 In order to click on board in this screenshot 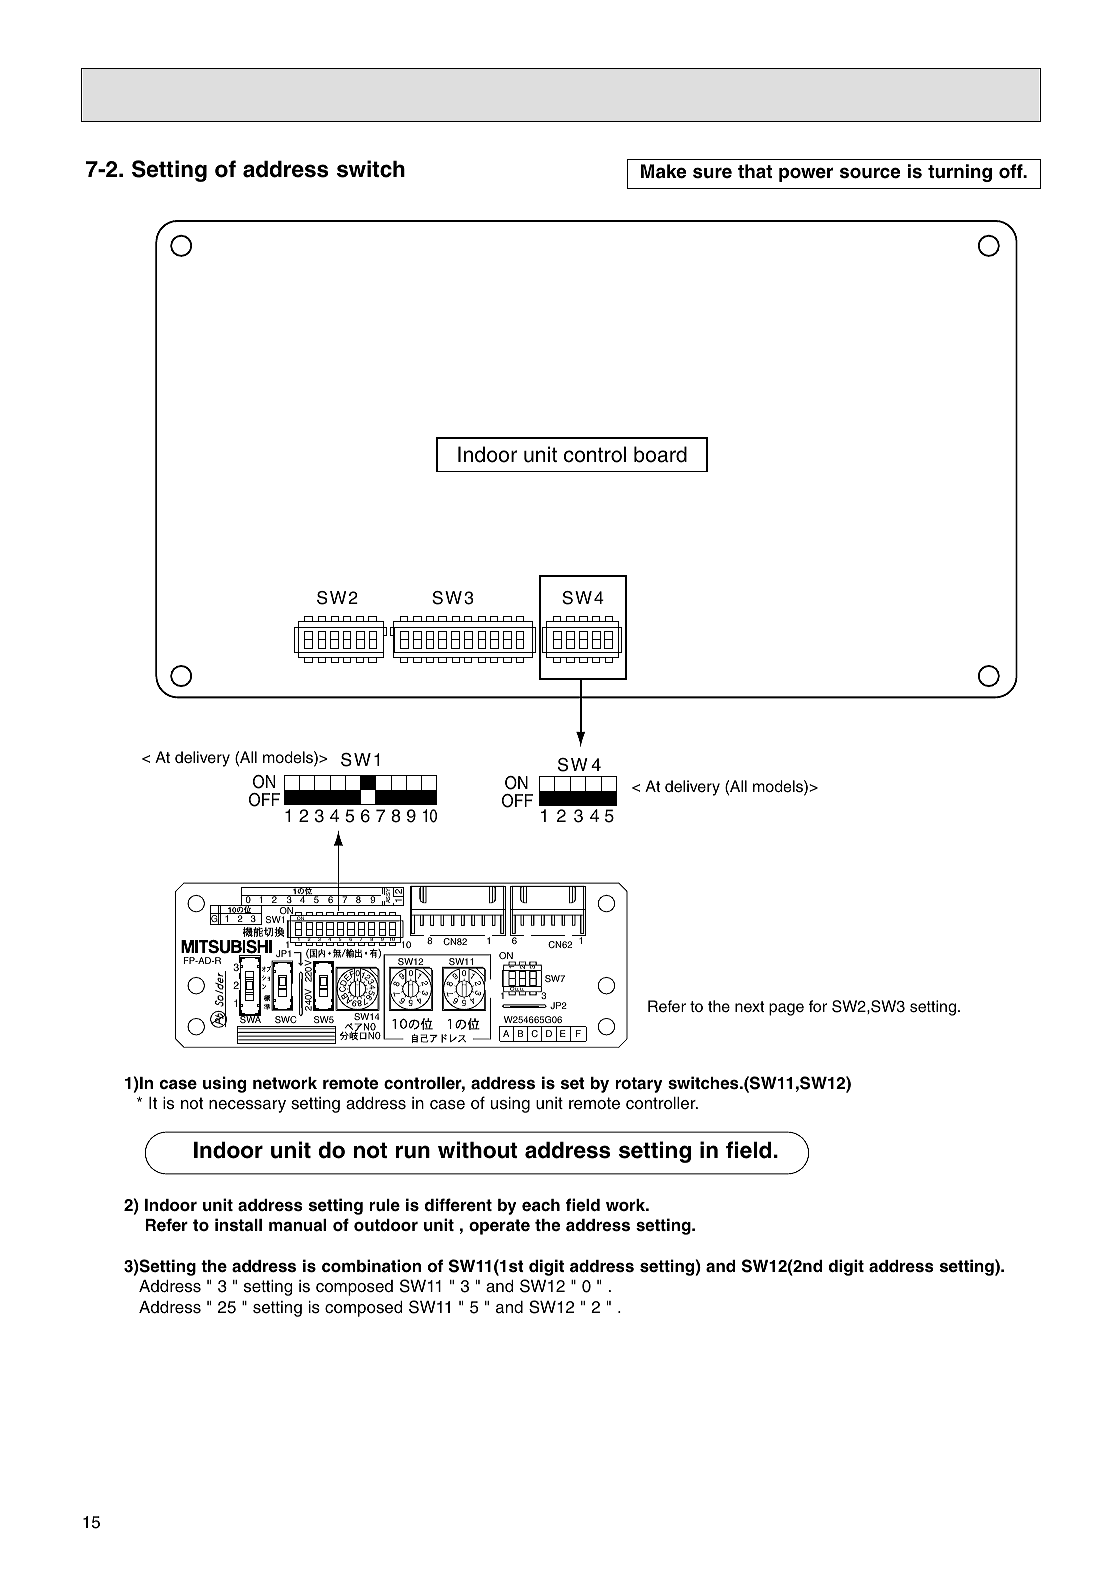, I will do `click(660, 454)`.
